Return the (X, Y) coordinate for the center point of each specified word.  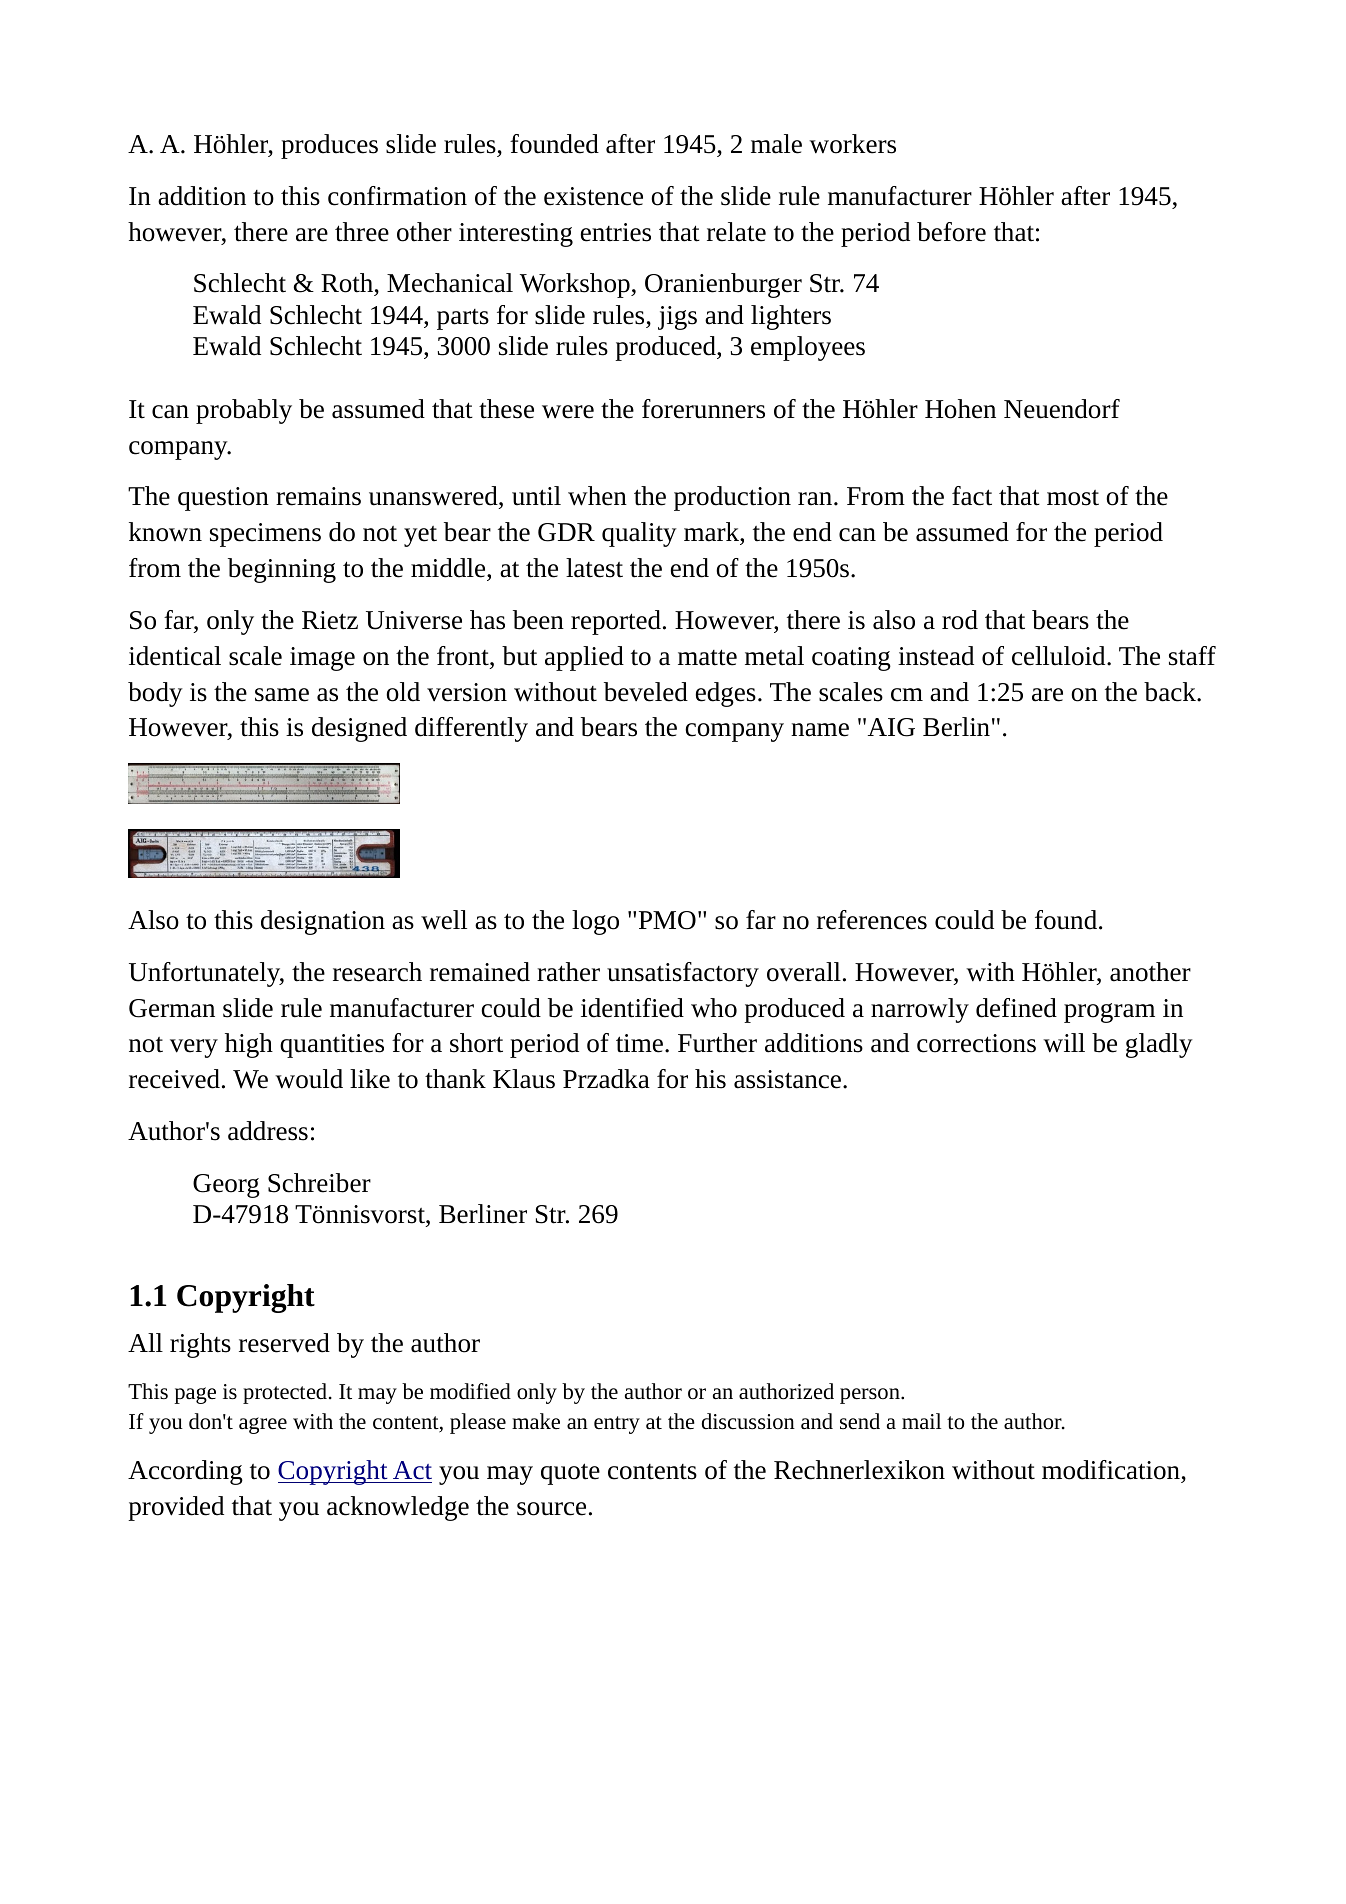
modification (1112, 1471)
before (951, 232)
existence (593, 196)
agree (263, 1425)
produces (329, 146)
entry (617, 1425)
